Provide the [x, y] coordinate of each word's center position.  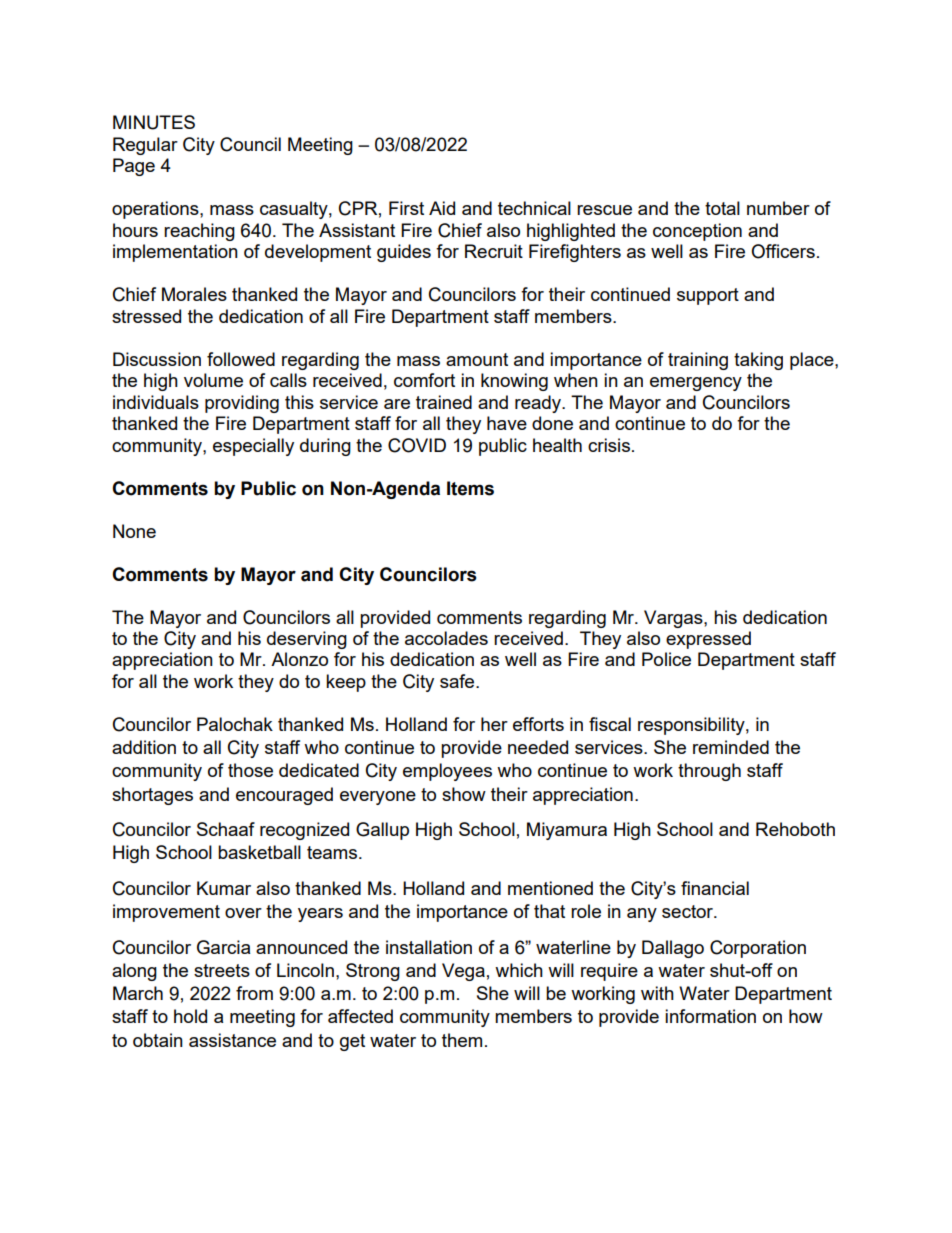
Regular [145, 146]
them [462, 1040]
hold [190, 1016]
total [722, 208]
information [710, 1016]
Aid [442, 208]
